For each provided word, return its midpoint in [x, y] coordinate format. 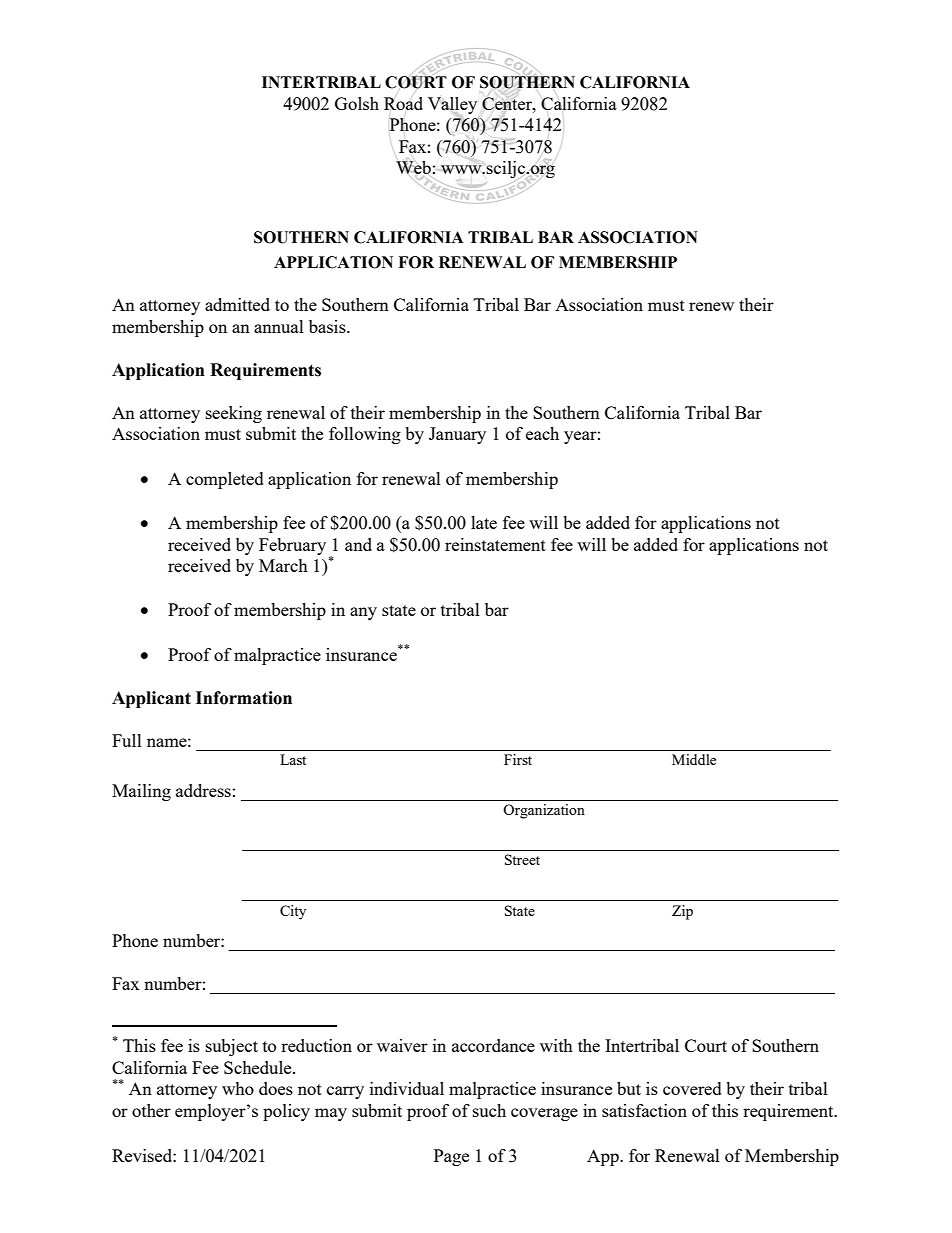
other [151, 1110]
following [365, 435]
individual [407, 1088]
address [203, 790]
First [518, 759]
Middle [694, 759]
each [542, 433]
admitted [237, 304]
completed [225, 480]
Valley [452, 106]
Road [403, 103]
